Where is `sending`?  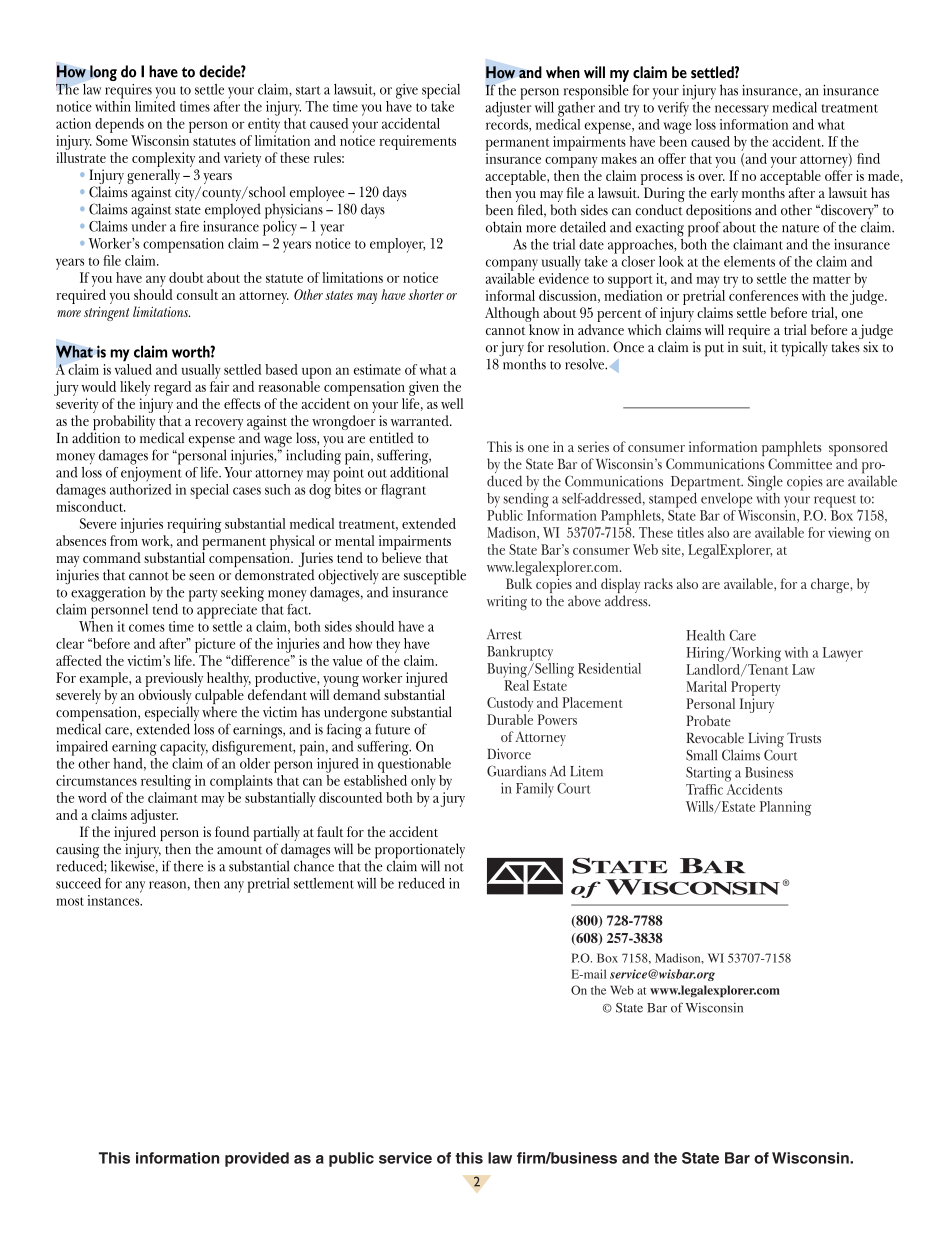 sending is located at coordinates (526, 499).
